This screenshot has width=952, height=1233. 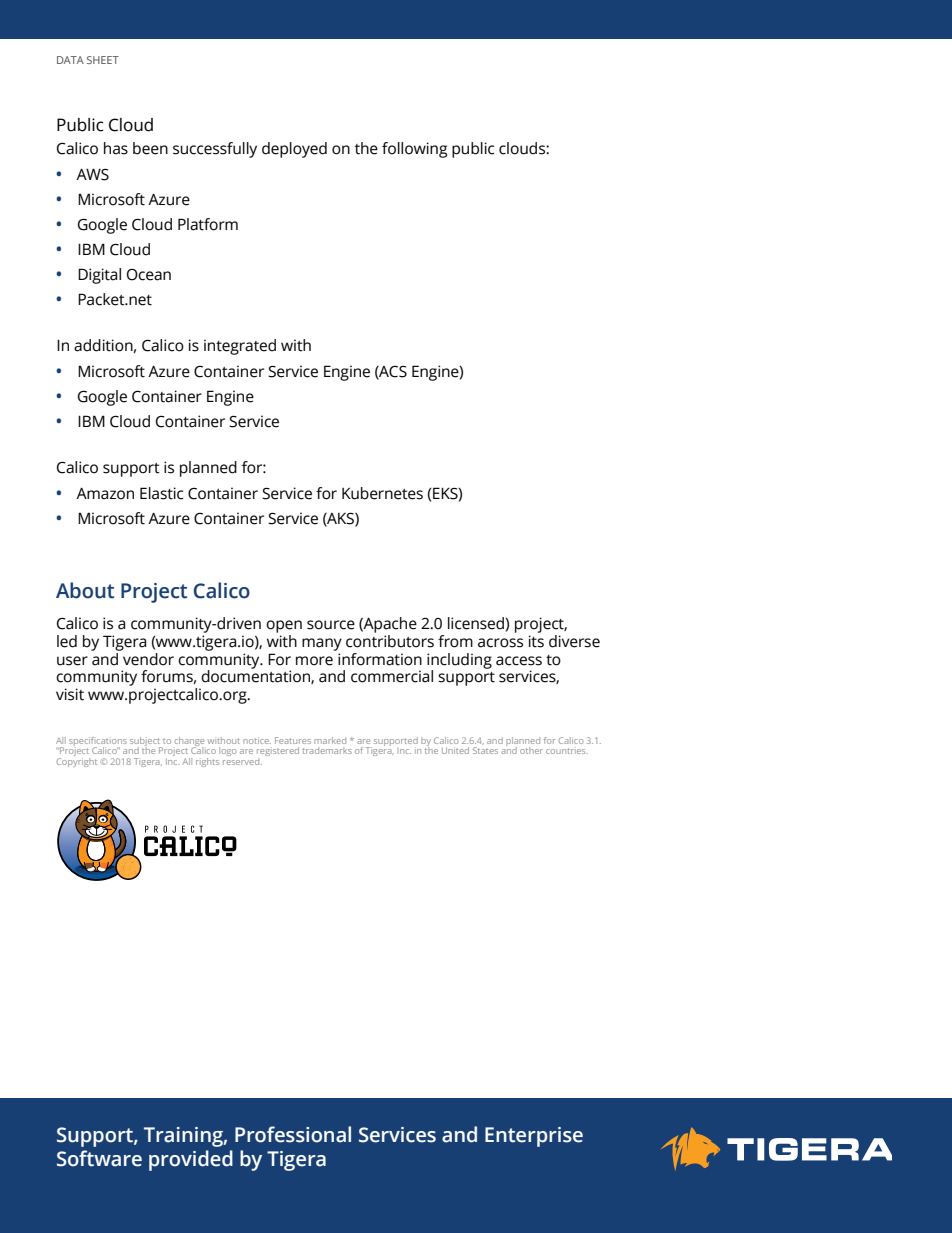 What do you see at coordinates (327, 750) in the screenshot?
I see `trademarks` at bounding box center [327, 750].
